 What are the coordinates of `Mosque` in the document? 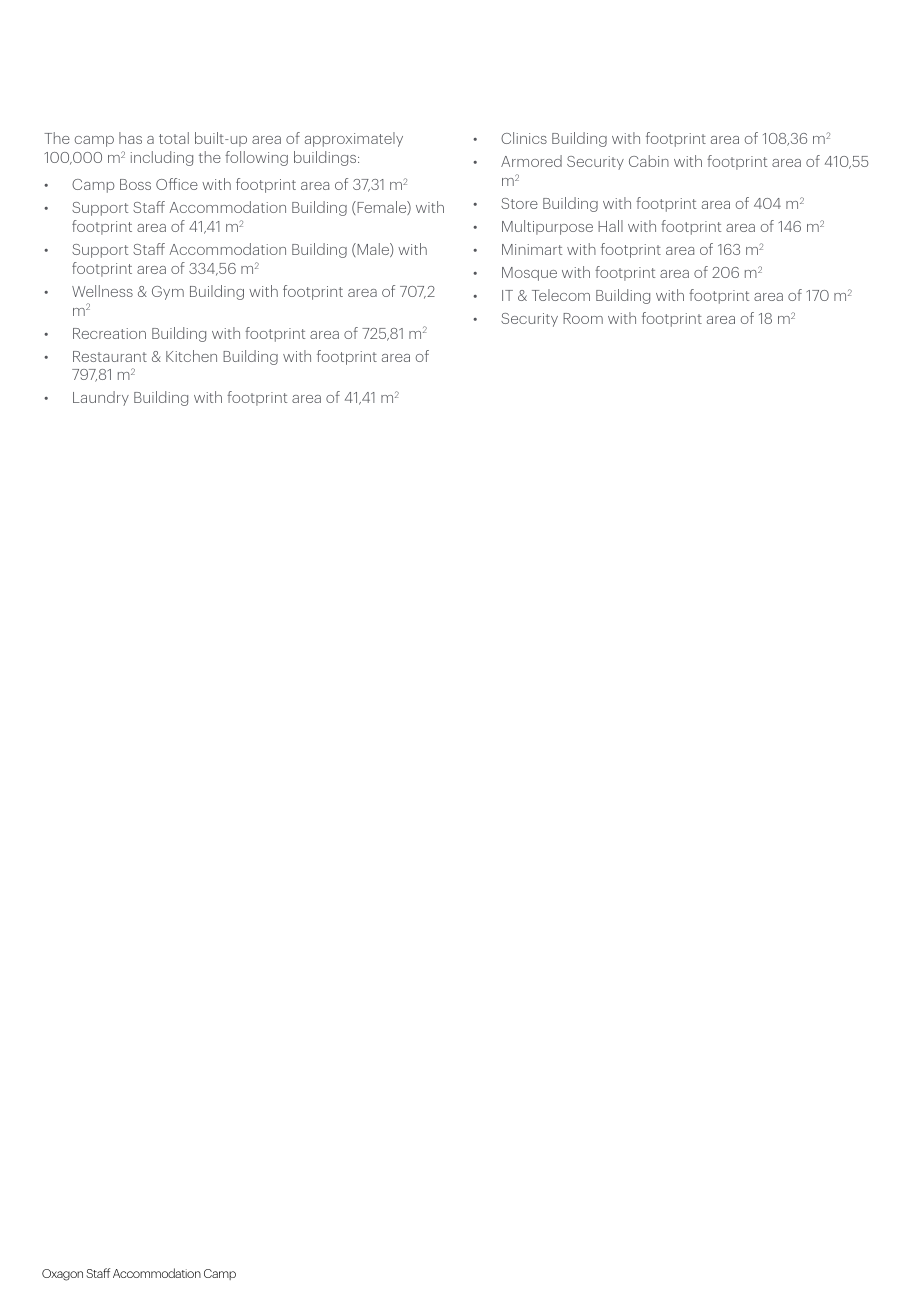 It's located at (529, 274).
